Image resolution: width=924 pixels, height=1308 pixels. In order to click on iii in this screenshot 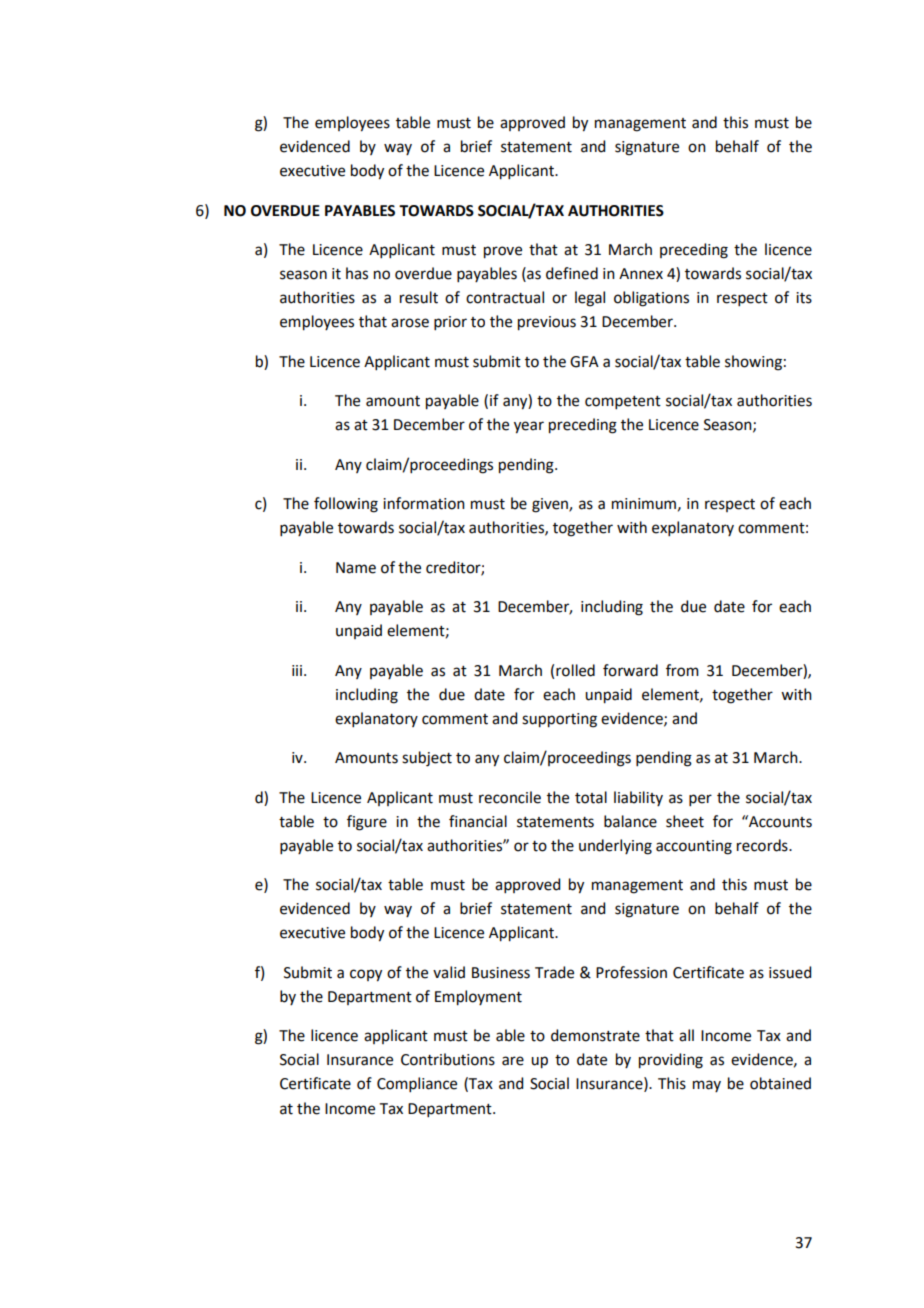, I will do `click(297, 670)`.
